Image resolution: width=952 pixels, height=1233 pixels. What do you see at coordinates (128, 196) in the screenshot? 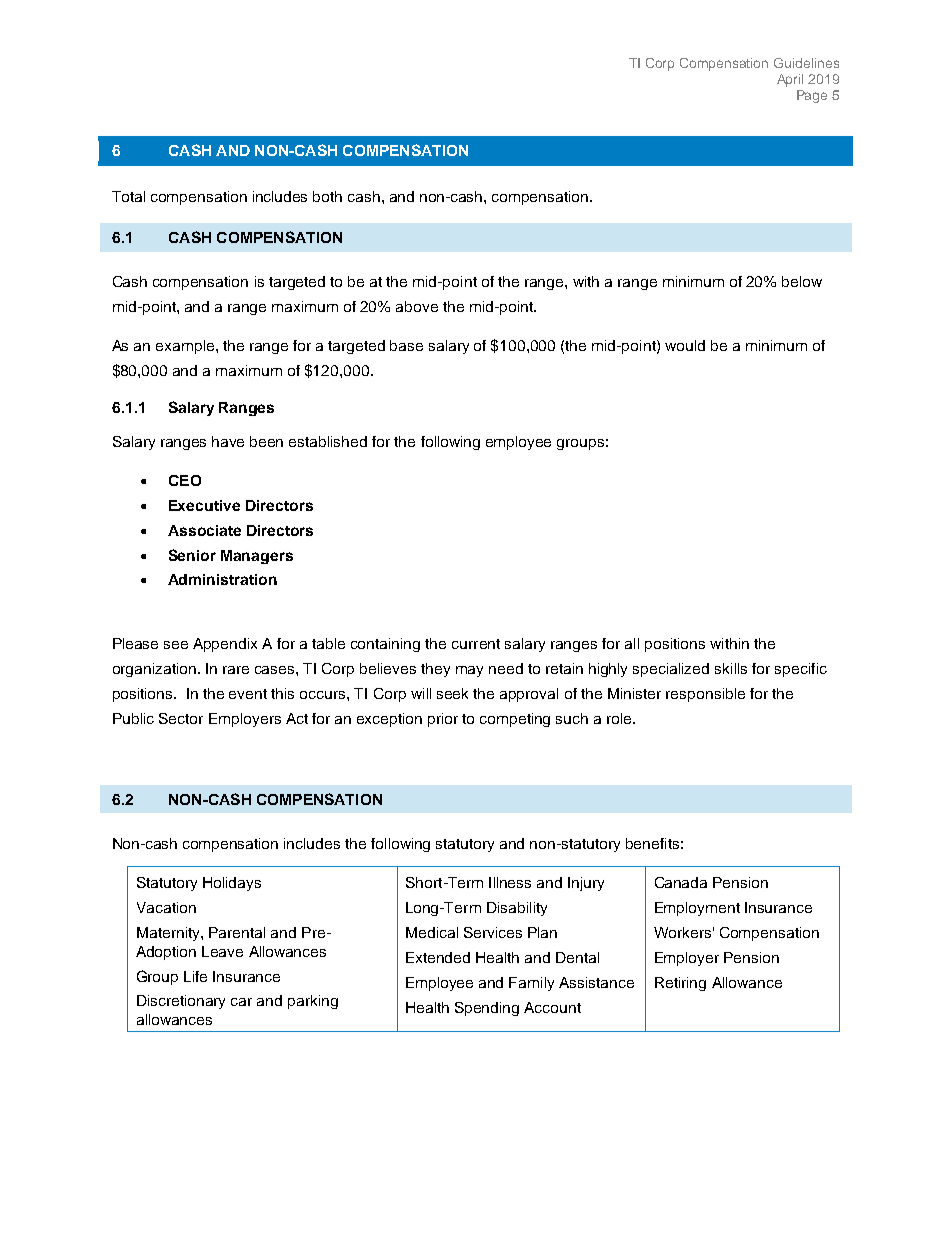
I see `Total` at bounding box center [128, 196].
